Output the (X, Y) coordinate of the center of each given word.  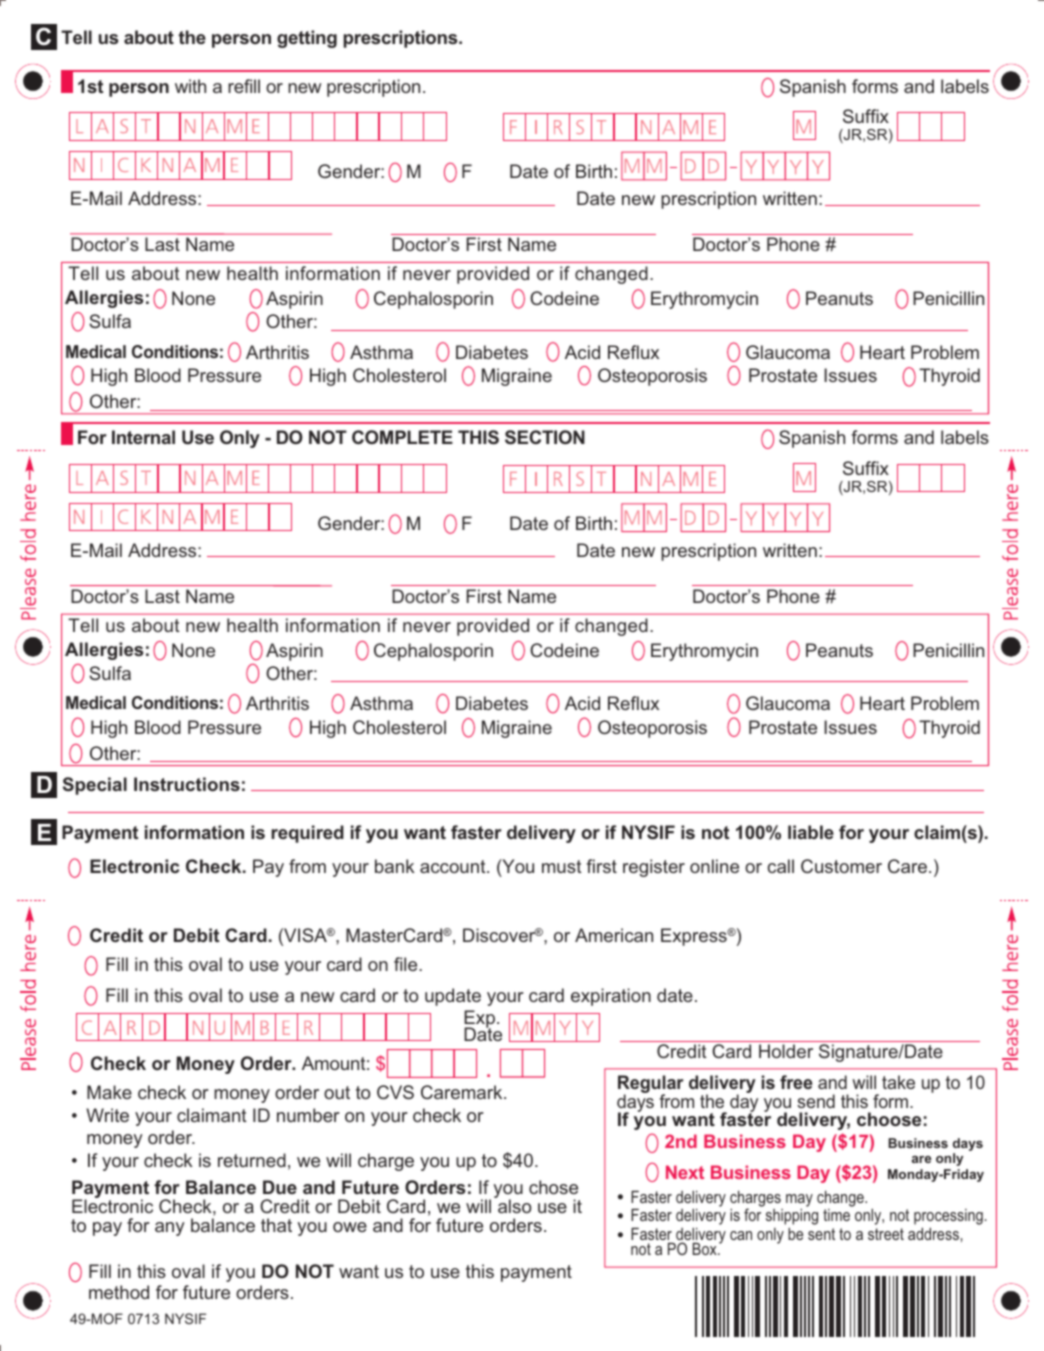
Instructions (187, 784)
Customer (841, 866)
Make (109, 1092)
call (781, 866)
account (454, 866)
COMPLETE (402, 437)
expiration (611, 997)
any (170, 1229)
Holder (786, 1051)
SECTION (545, 437)
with (190, 86)
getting (307, 39)
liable (811, 832)
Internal (143, 437)
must (562, 866)
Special (95, 786)
